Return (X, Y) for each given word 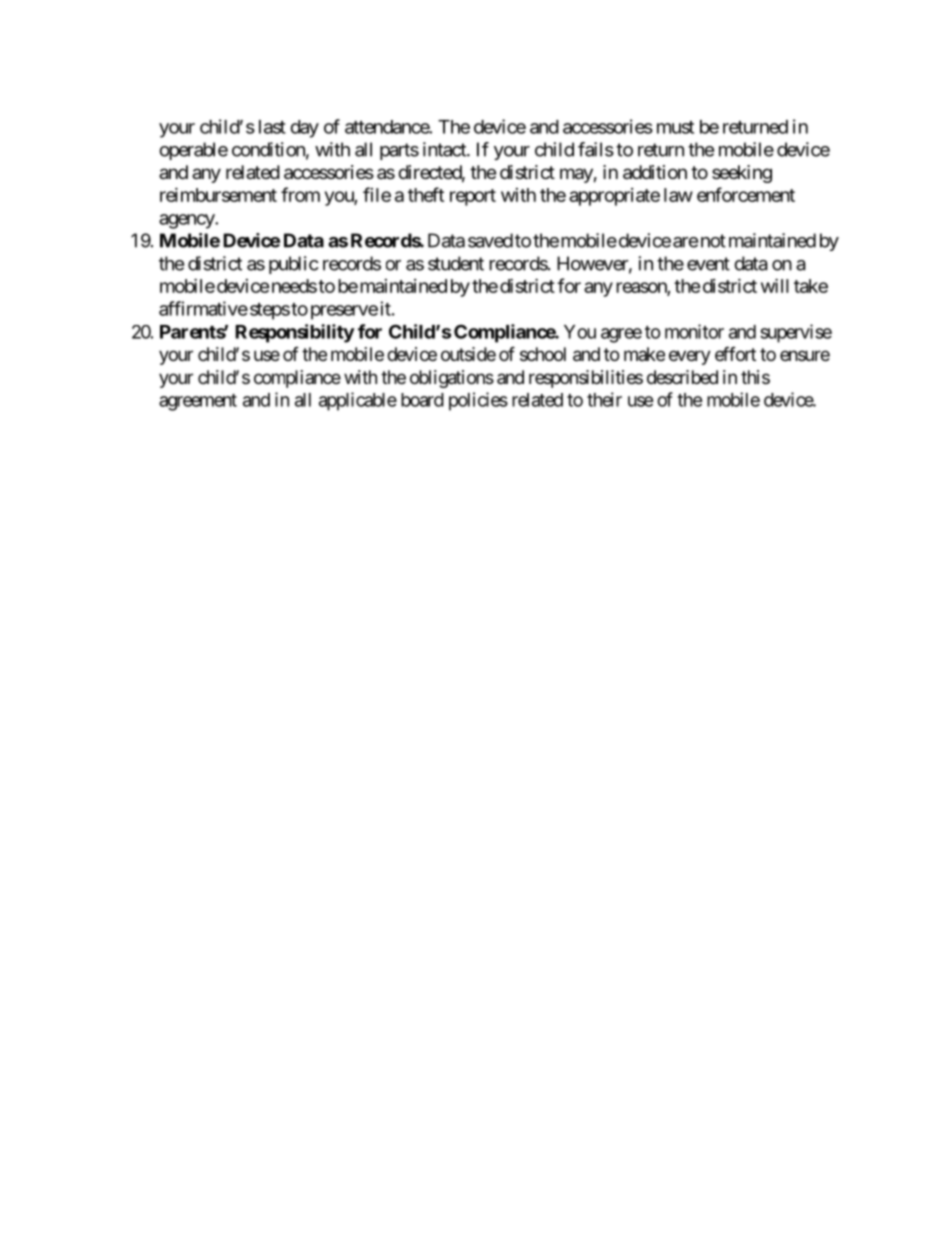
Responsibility (295, 333)
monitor (694, 331)
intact (445, 149)
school (543, 354)
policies (478, 401)
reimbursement (218, 194)
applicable (358, 401)
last (272, 127)
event (708, 264)
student (456, 263)
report (473, 197)
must (675, 127)
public (294, 265)
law (678, 195)
